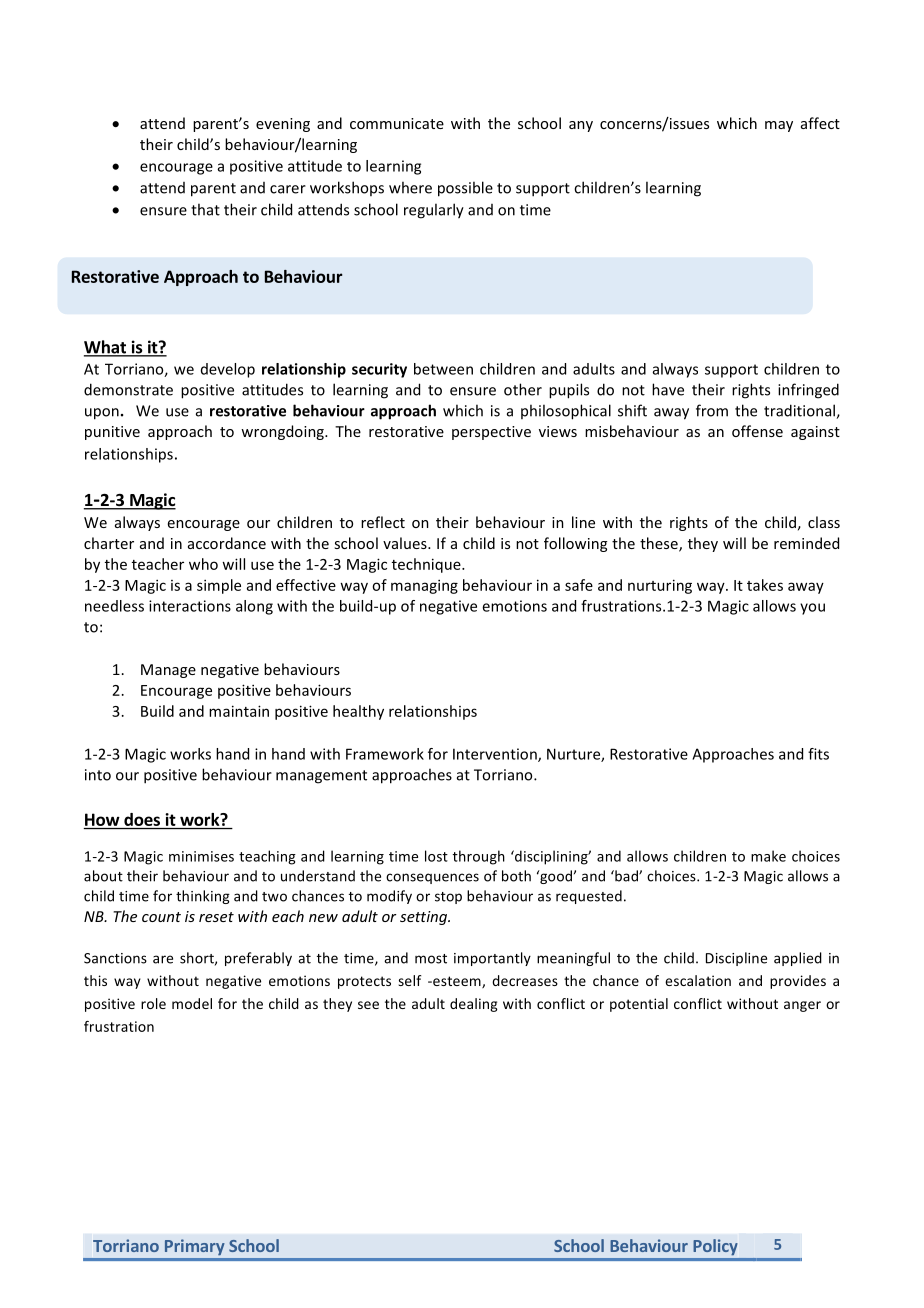  What do you see at coordinates (205, 209) in the image?
I see `that` at bounding box center [205, 209].
